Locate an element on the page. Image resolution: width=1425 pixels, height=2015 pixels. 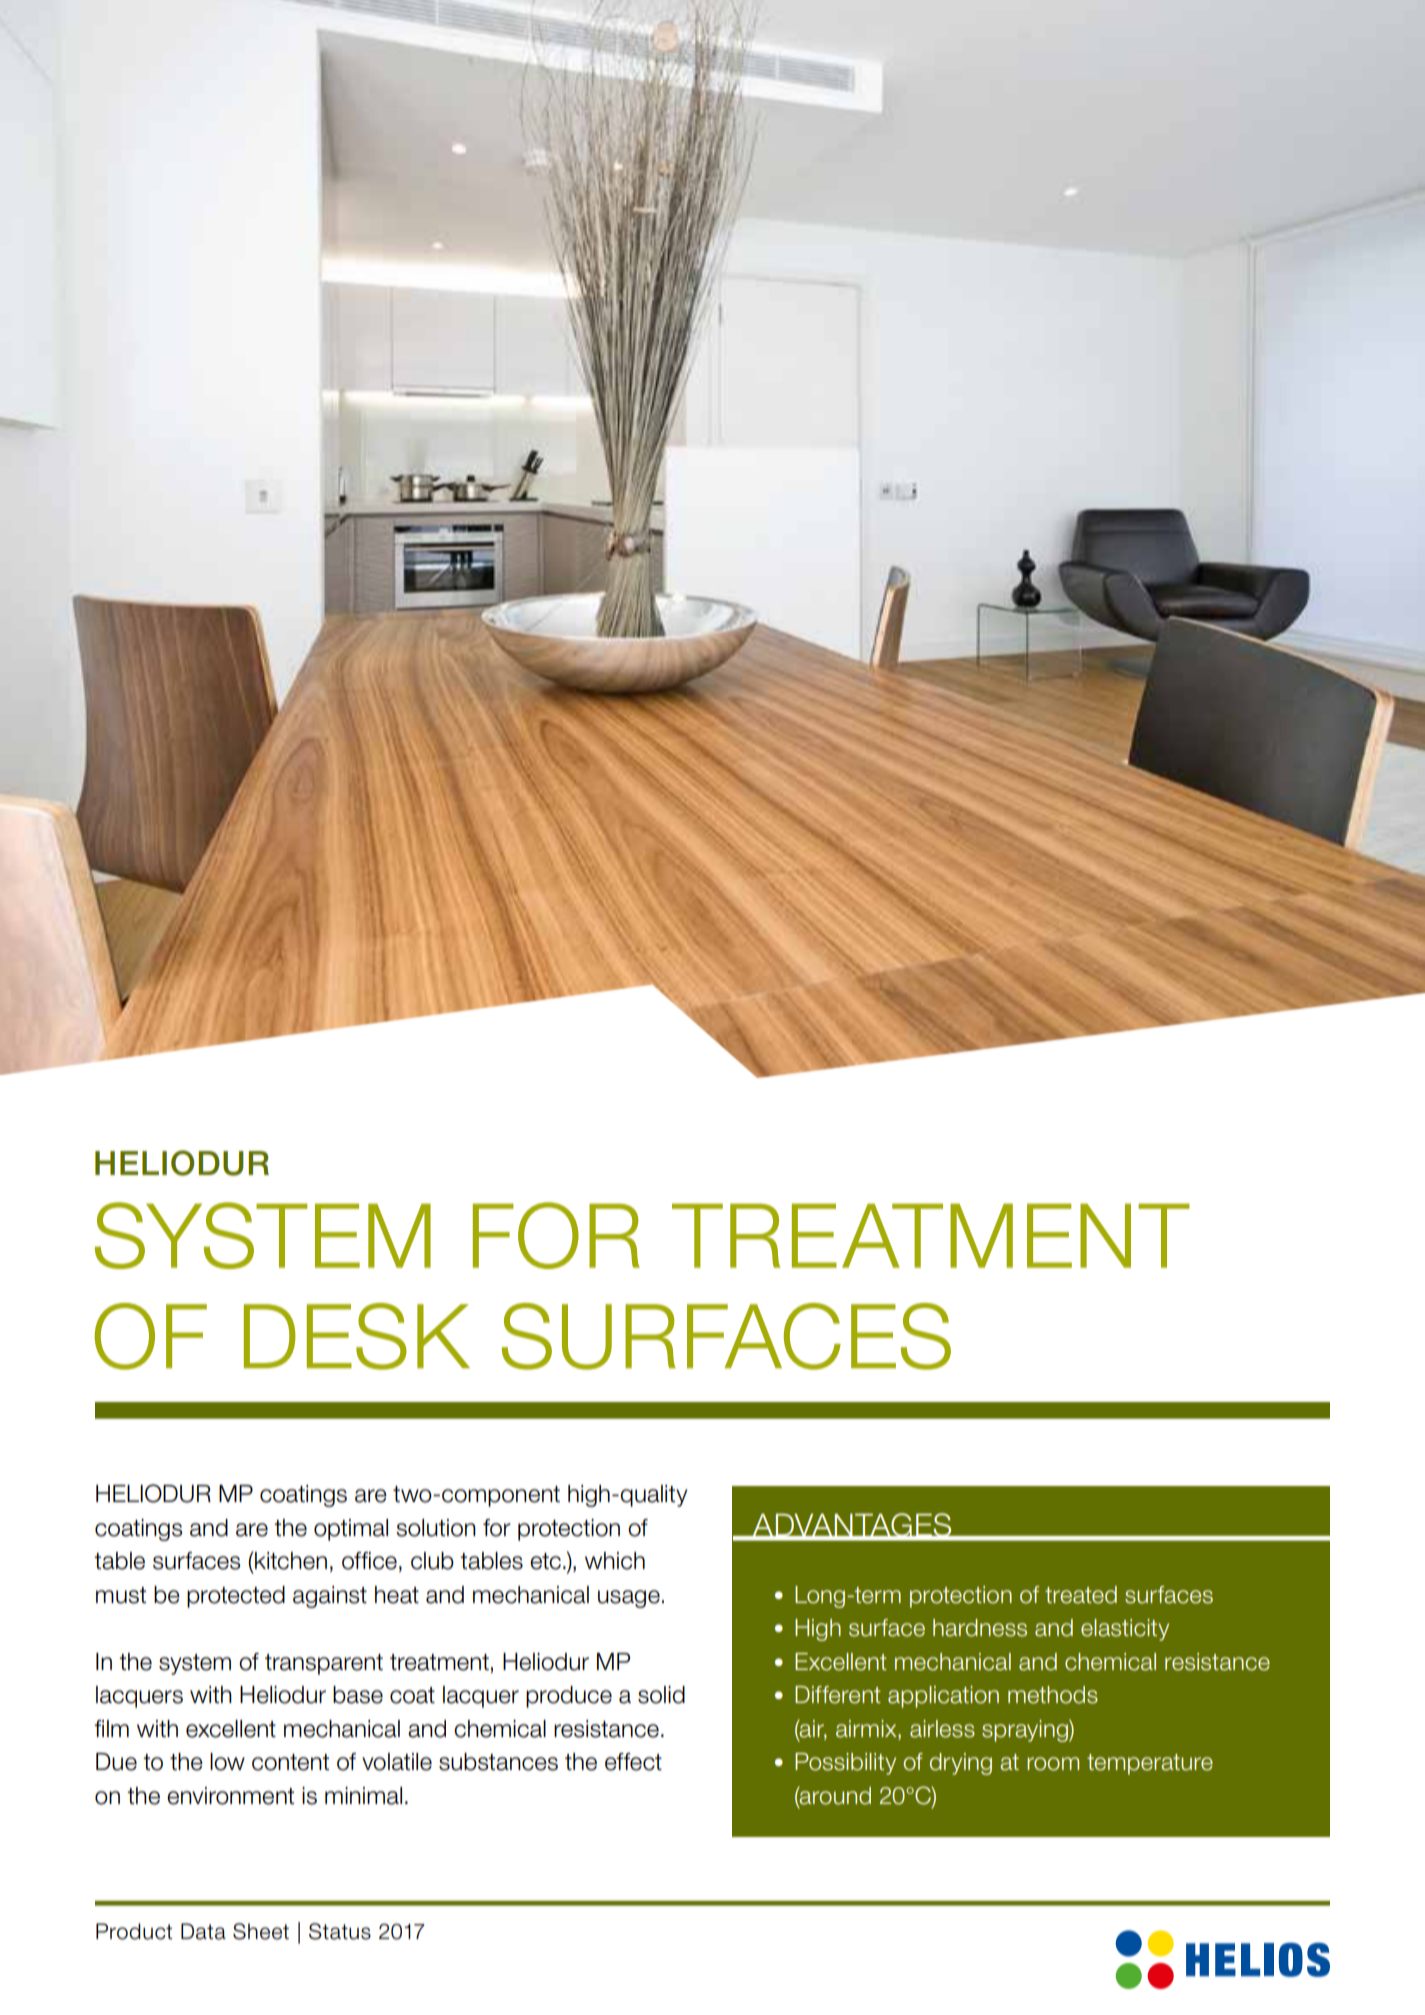
usage is located at coordinates (629, 1599).
